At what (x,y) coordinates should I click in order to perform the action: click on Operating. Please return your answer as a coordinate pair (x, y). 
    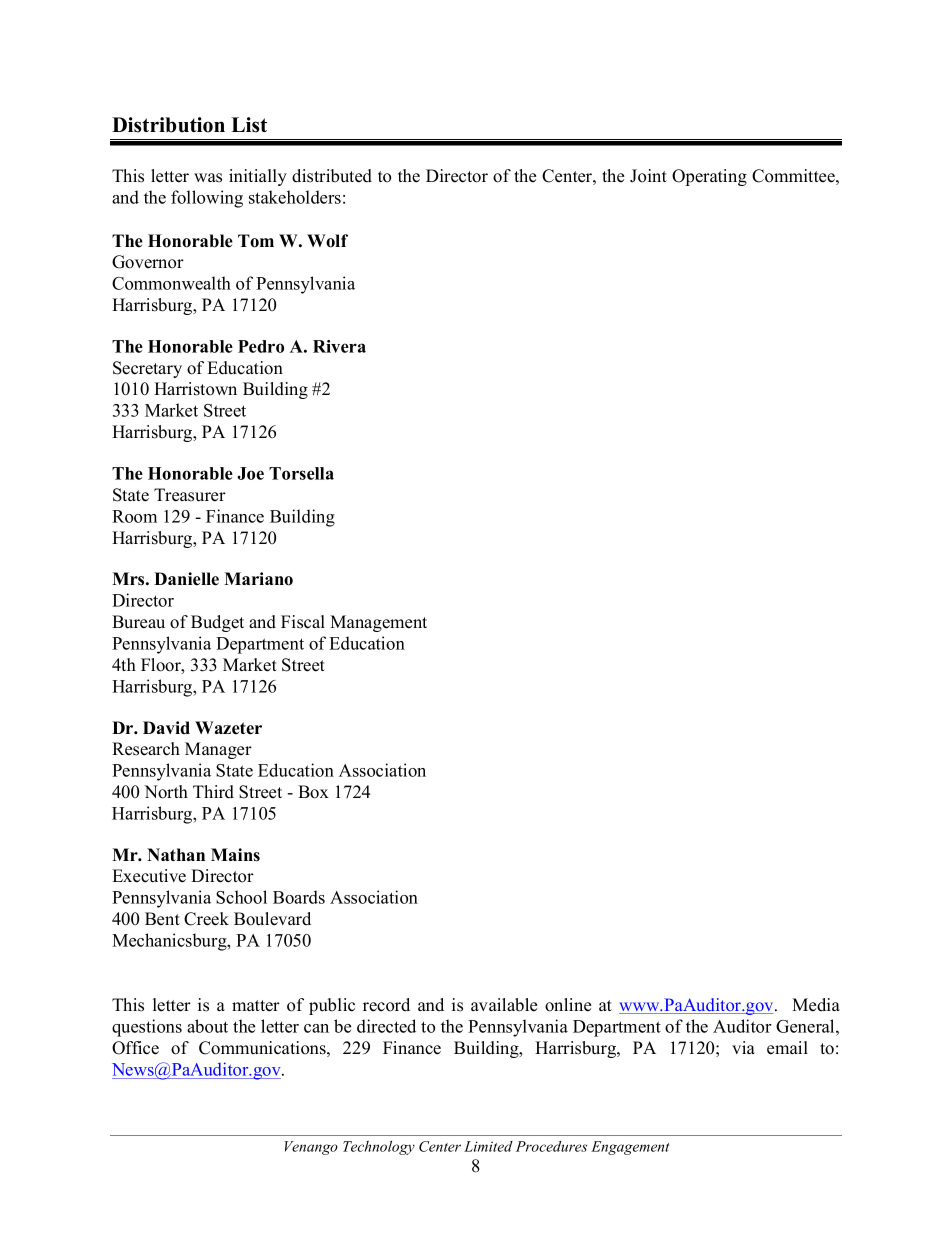
    Looking at the image, I should click on (709, 177).
